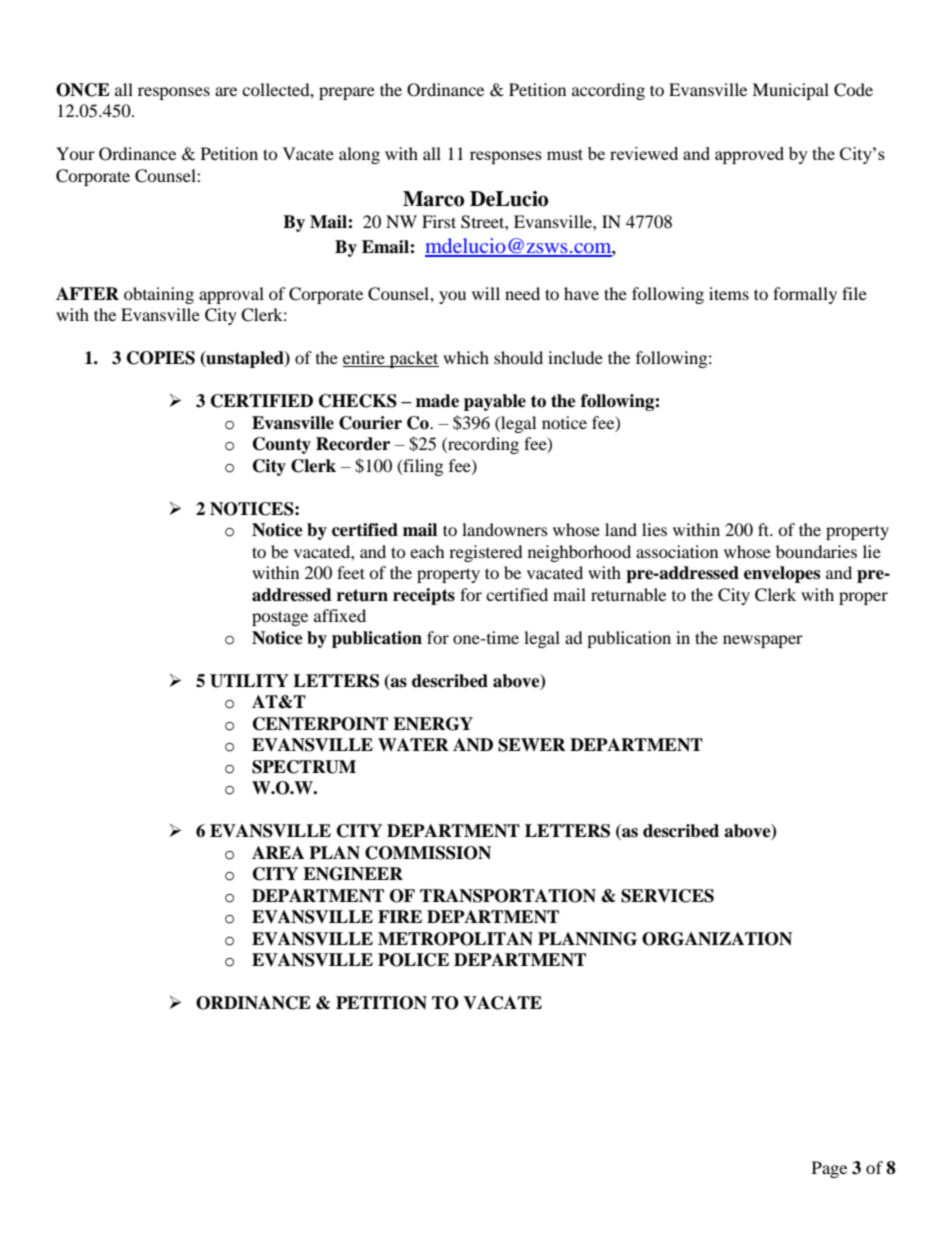  I want to click on newspaper, so click(763, 641).
